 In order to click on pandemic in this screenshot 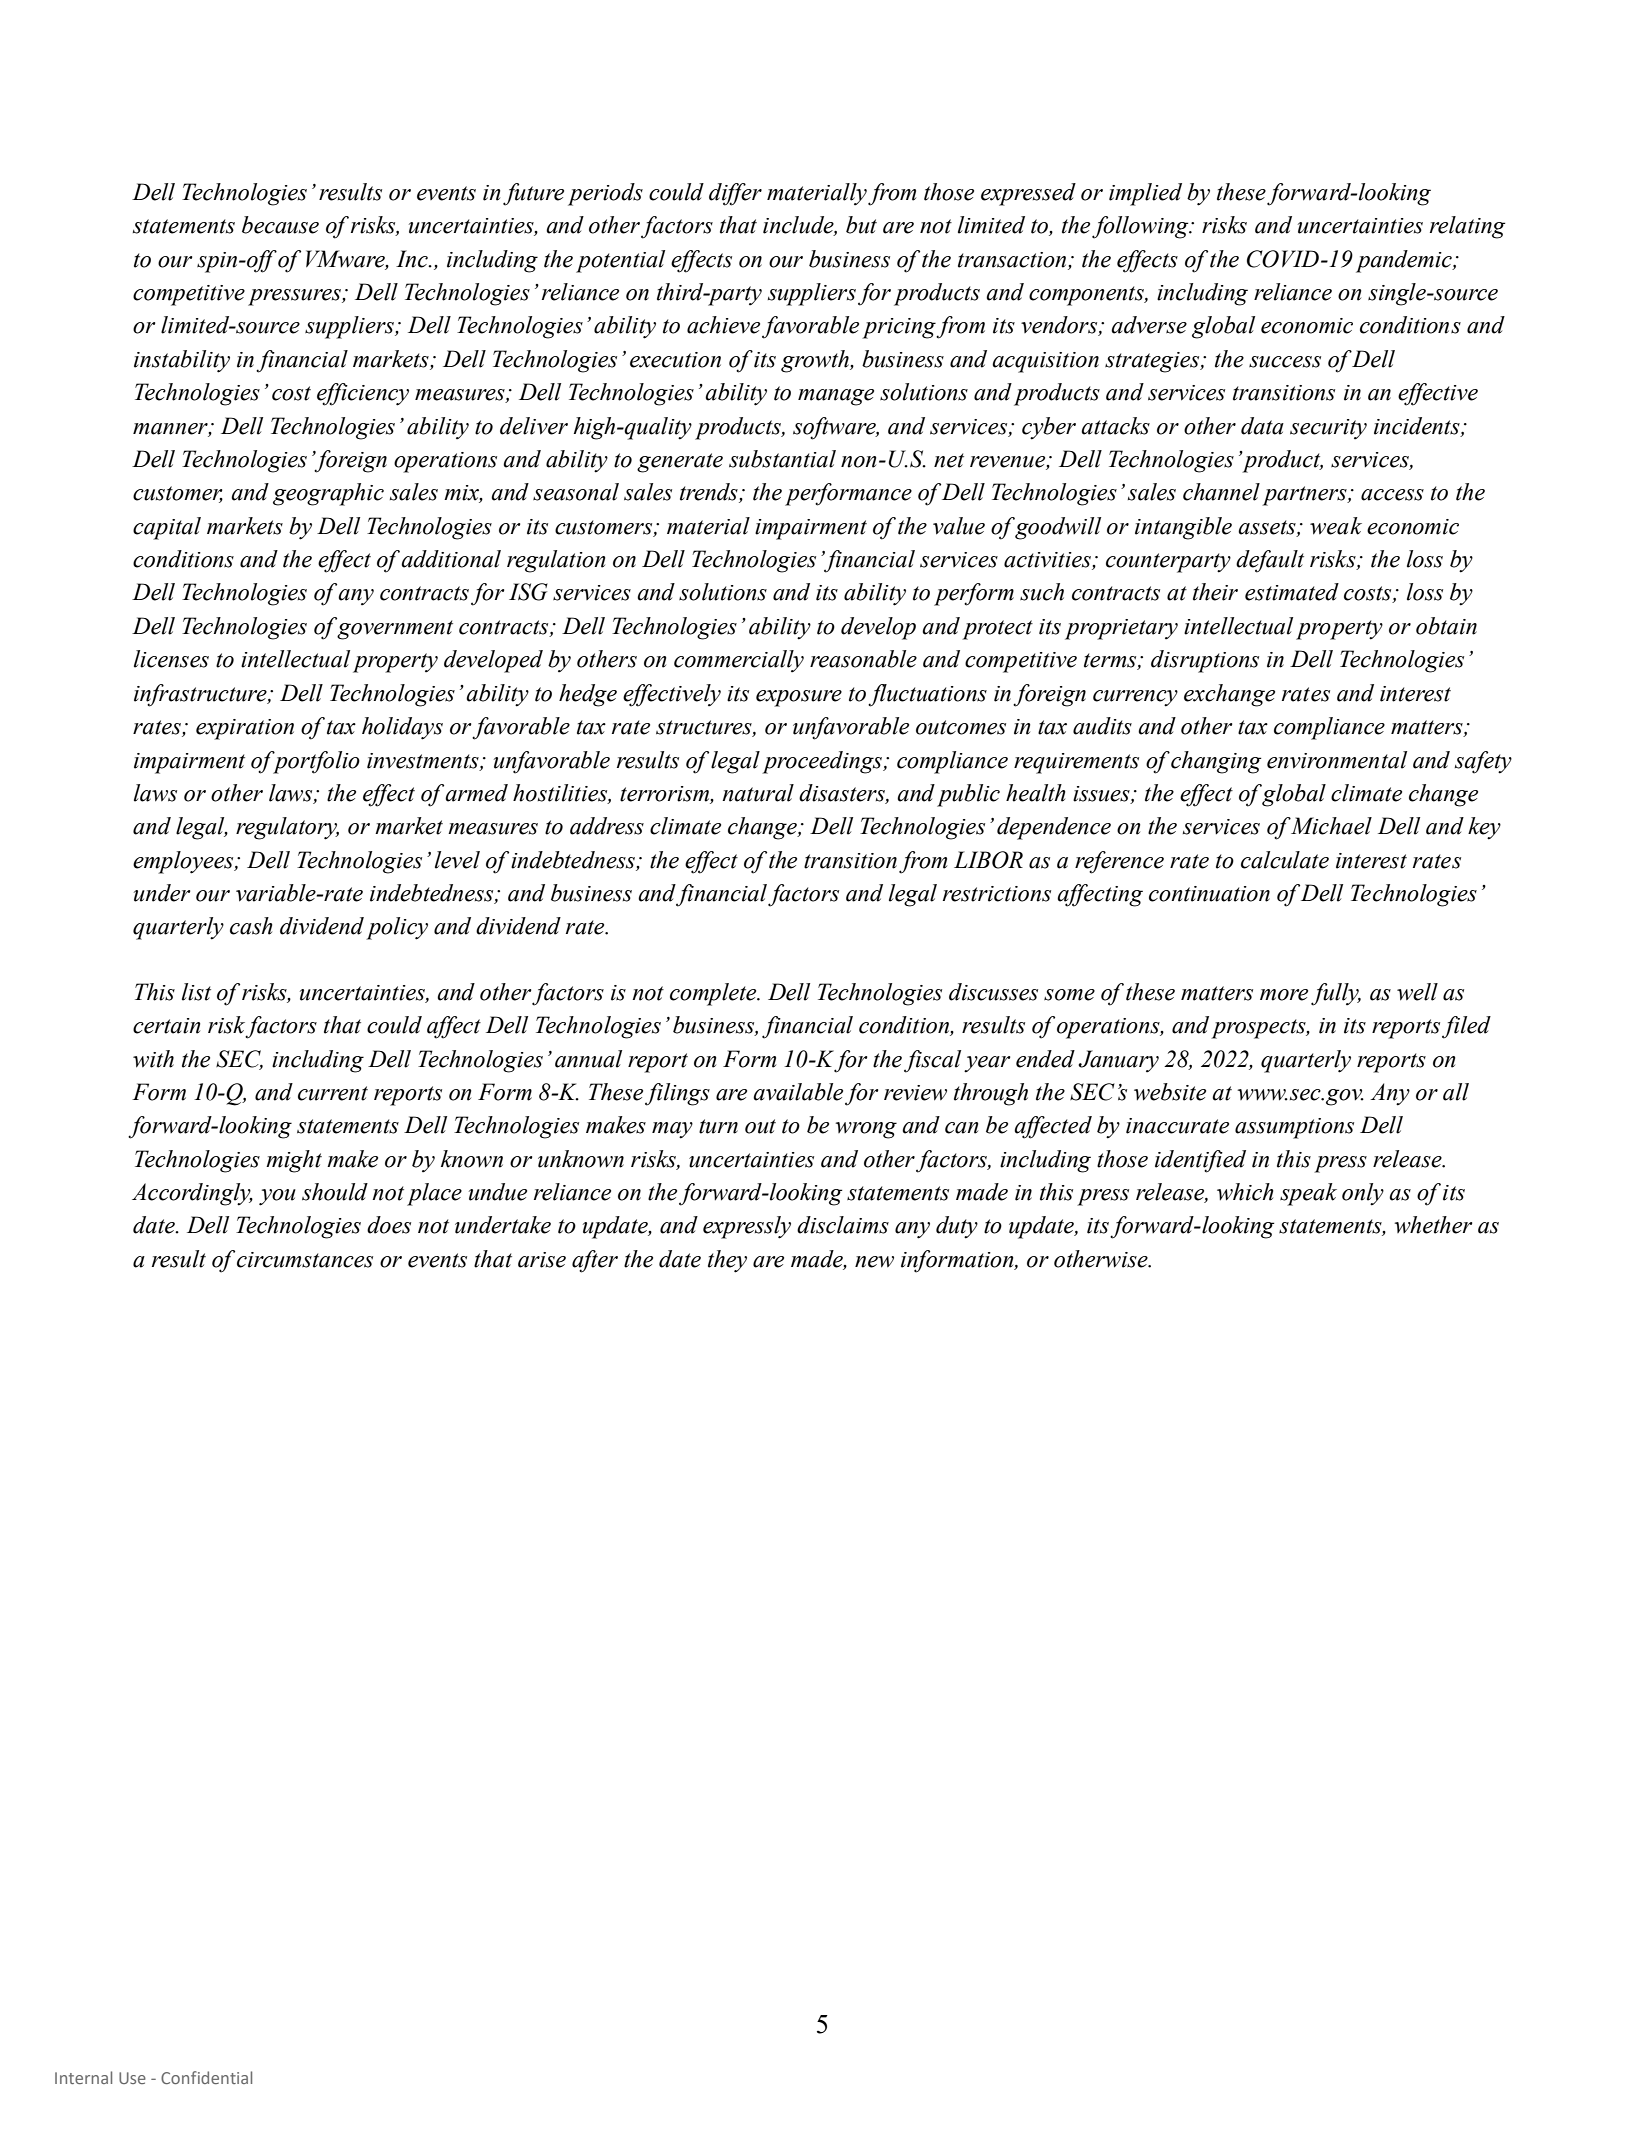, I will do `click(1405, 261)`.
